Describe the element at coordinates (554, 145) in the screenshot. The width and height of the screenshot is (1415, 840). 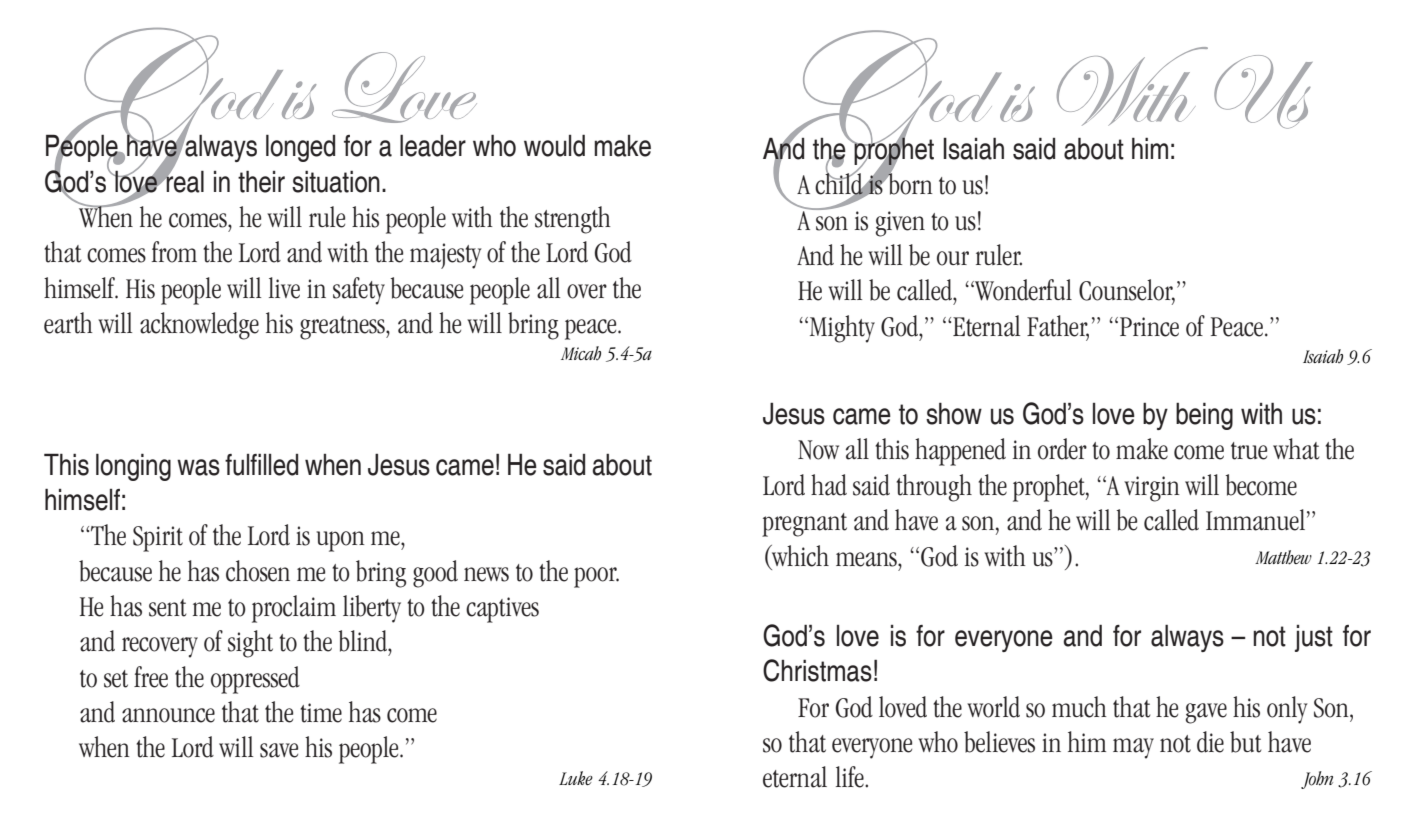
I see `would` at that location.
